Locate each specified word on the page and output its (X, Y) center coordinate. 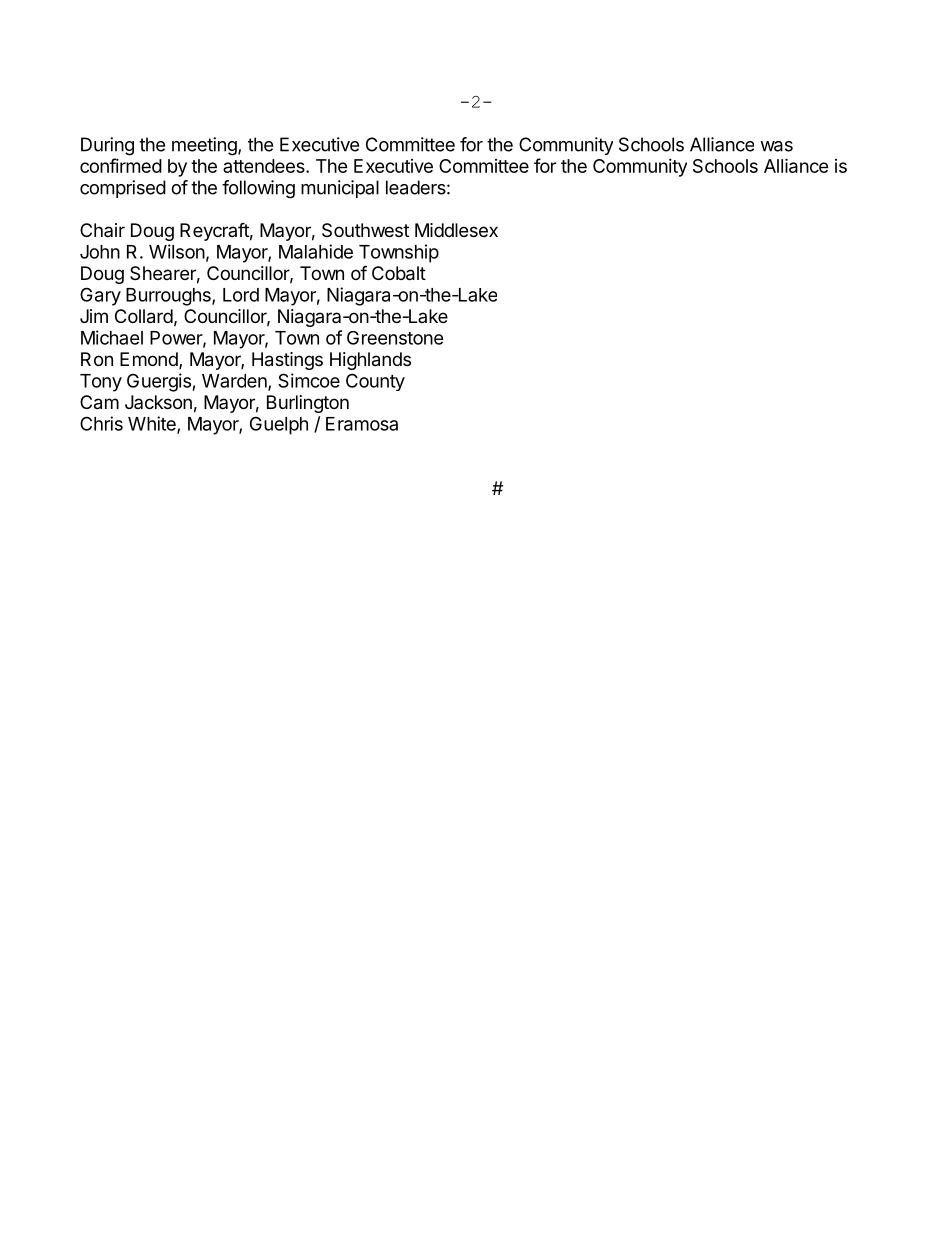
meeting (205, 146)
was (776, 146)
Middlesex (456, 230)
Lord (241, 295)
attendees (265, 166)
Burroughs (169, 297)
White (153, 424)
